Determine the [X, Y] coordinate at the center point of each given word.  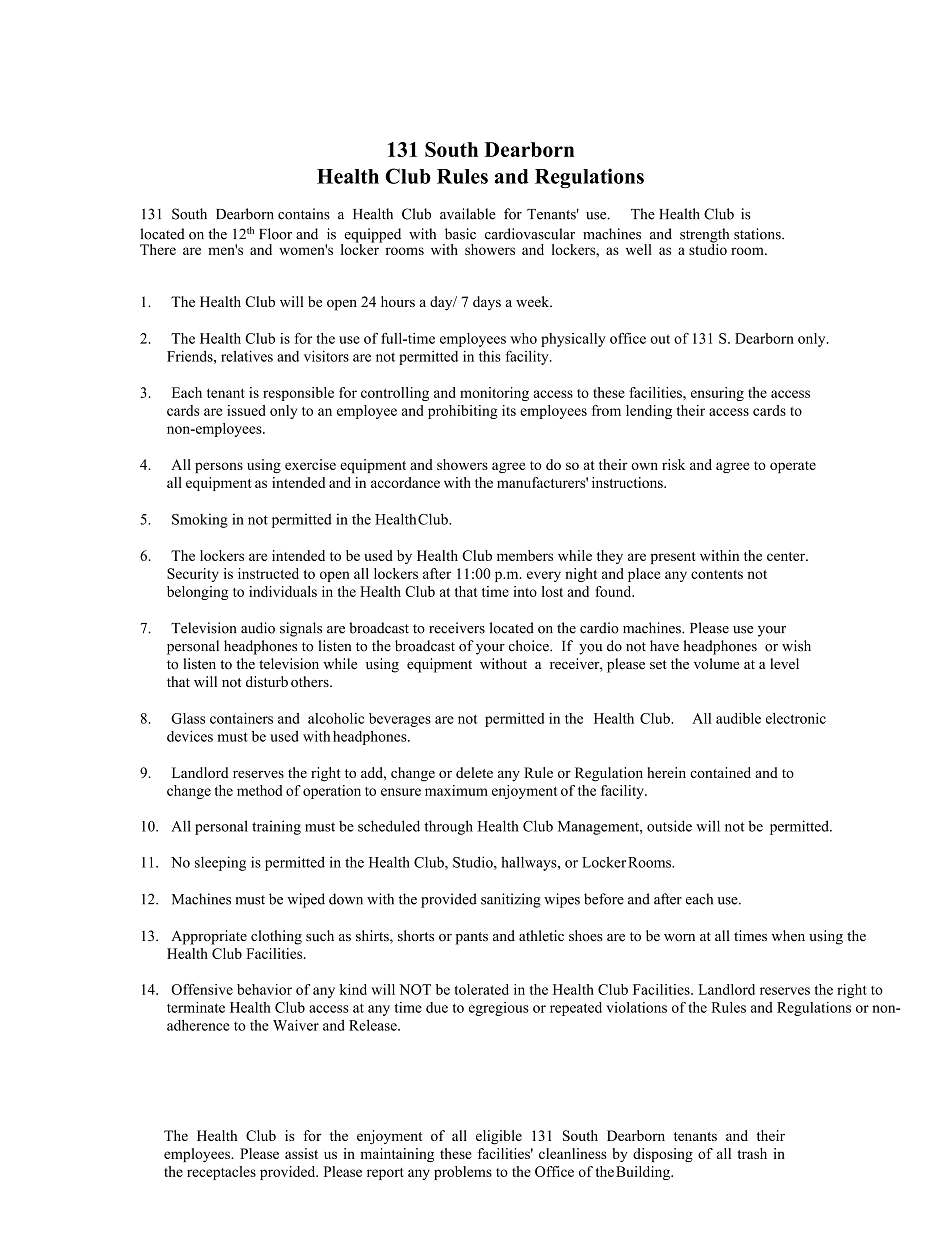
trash [752, 1153]
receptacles [221, 1173]
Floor [275, 234]
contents [717, 574]
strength [704, 236]
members [525, 555]
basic [460, 234]
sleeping [220, 863]
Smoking [200, 521]
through [448, 827]
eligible [499, 1137]
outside [669, 826]
